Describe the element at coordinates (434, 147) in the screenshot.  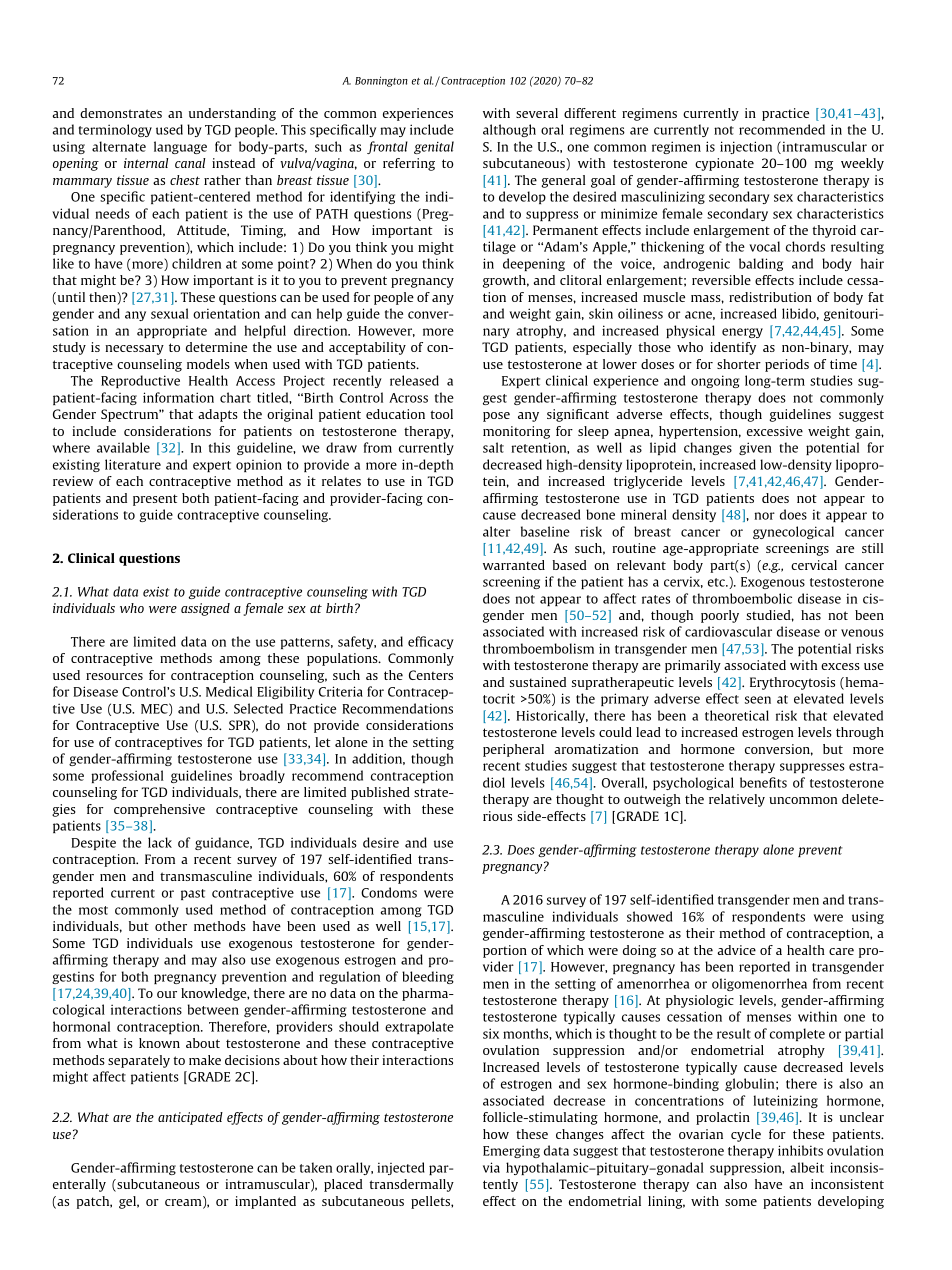
I see `genital` at that location.
